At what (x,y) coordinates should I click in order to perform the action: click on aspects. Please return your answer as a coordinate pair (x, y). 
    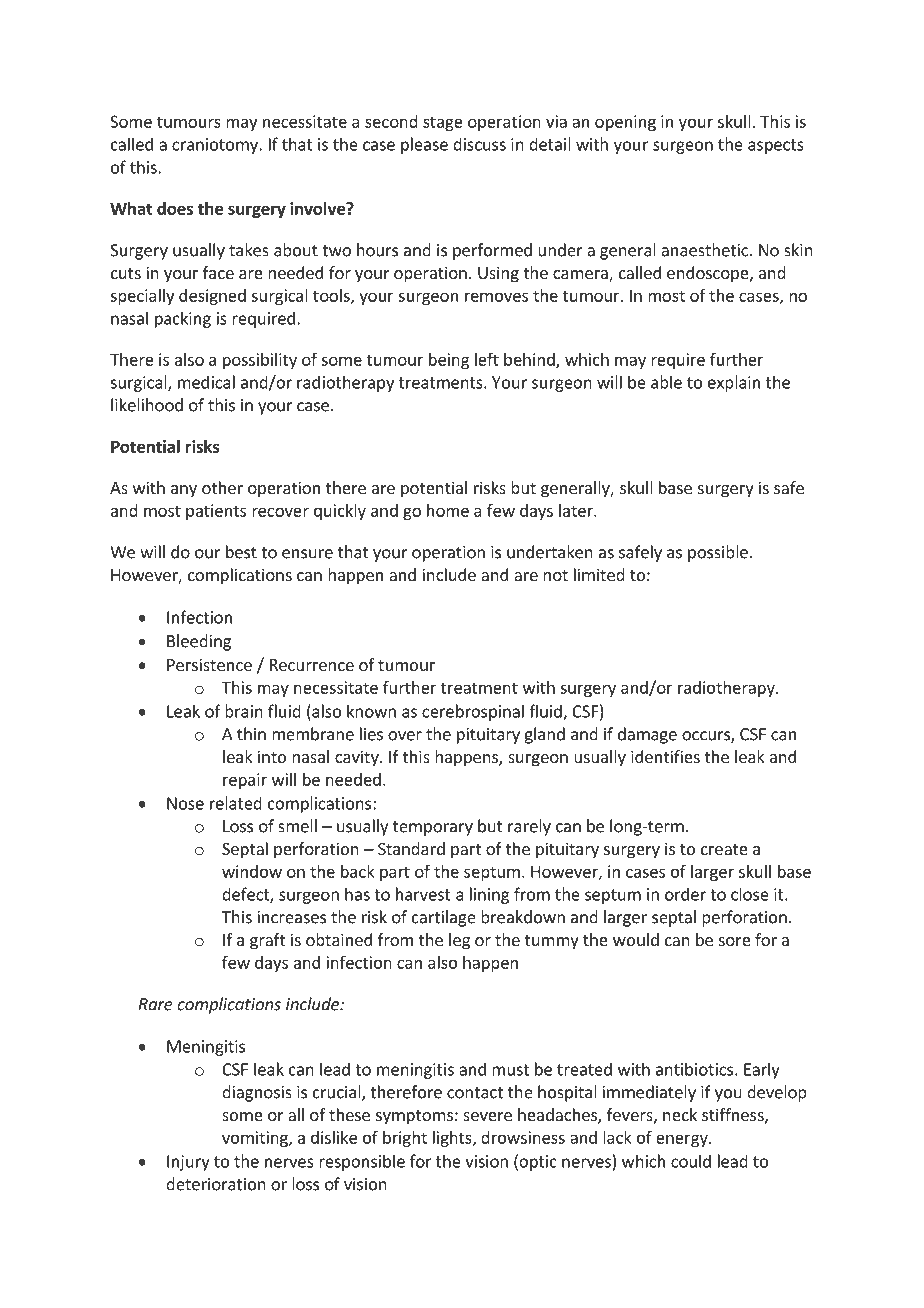
    Looking at the image, I should click on (776, 146).
